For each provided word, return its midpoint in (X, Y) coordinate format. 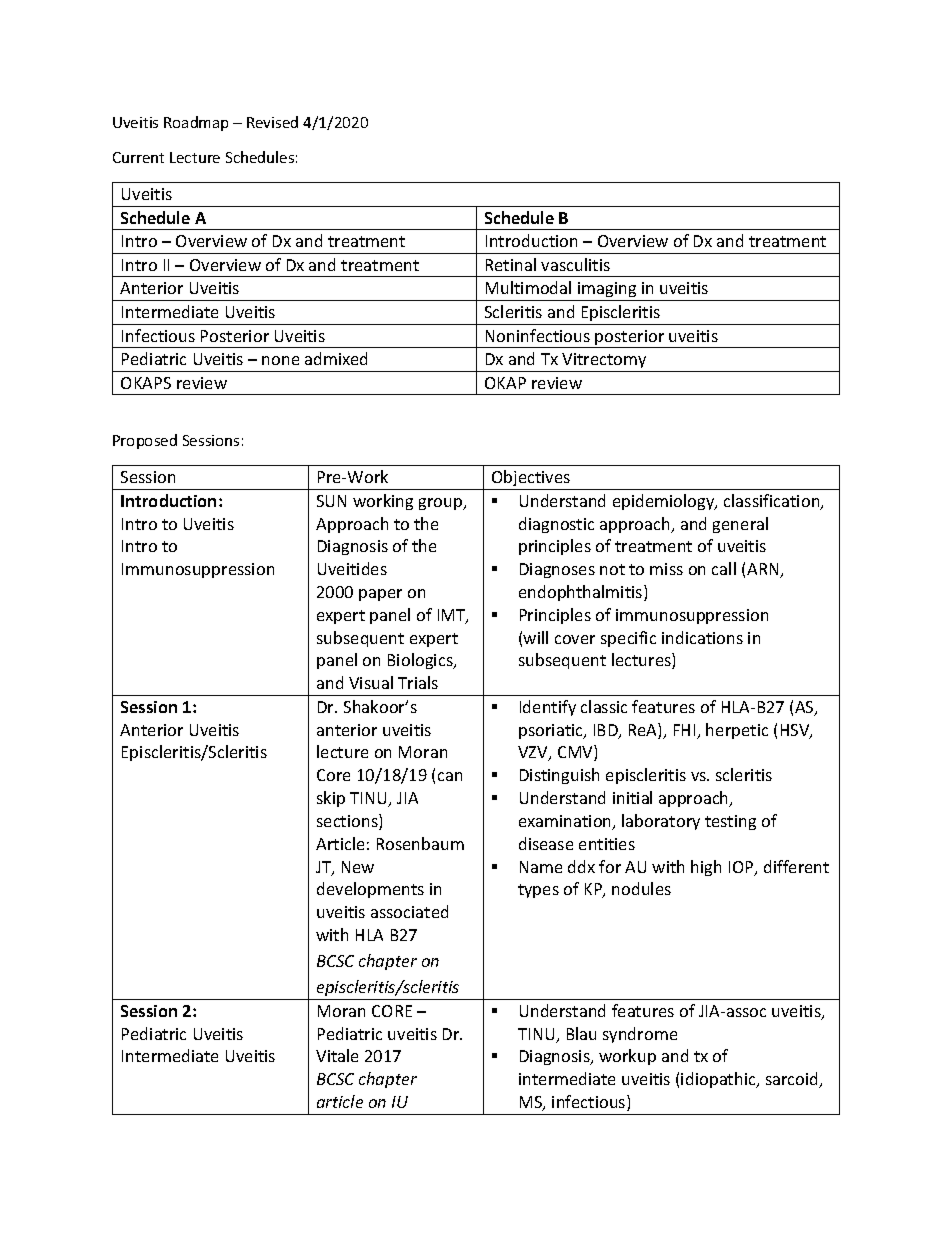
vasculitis (575, 264)
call (724, 568)
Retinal (511, 264)
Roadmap (196, 123)
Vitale (337, 1055)
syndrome (640, 1035)
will (535, 637)
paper (380, 595)
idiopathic (719, 1080)
